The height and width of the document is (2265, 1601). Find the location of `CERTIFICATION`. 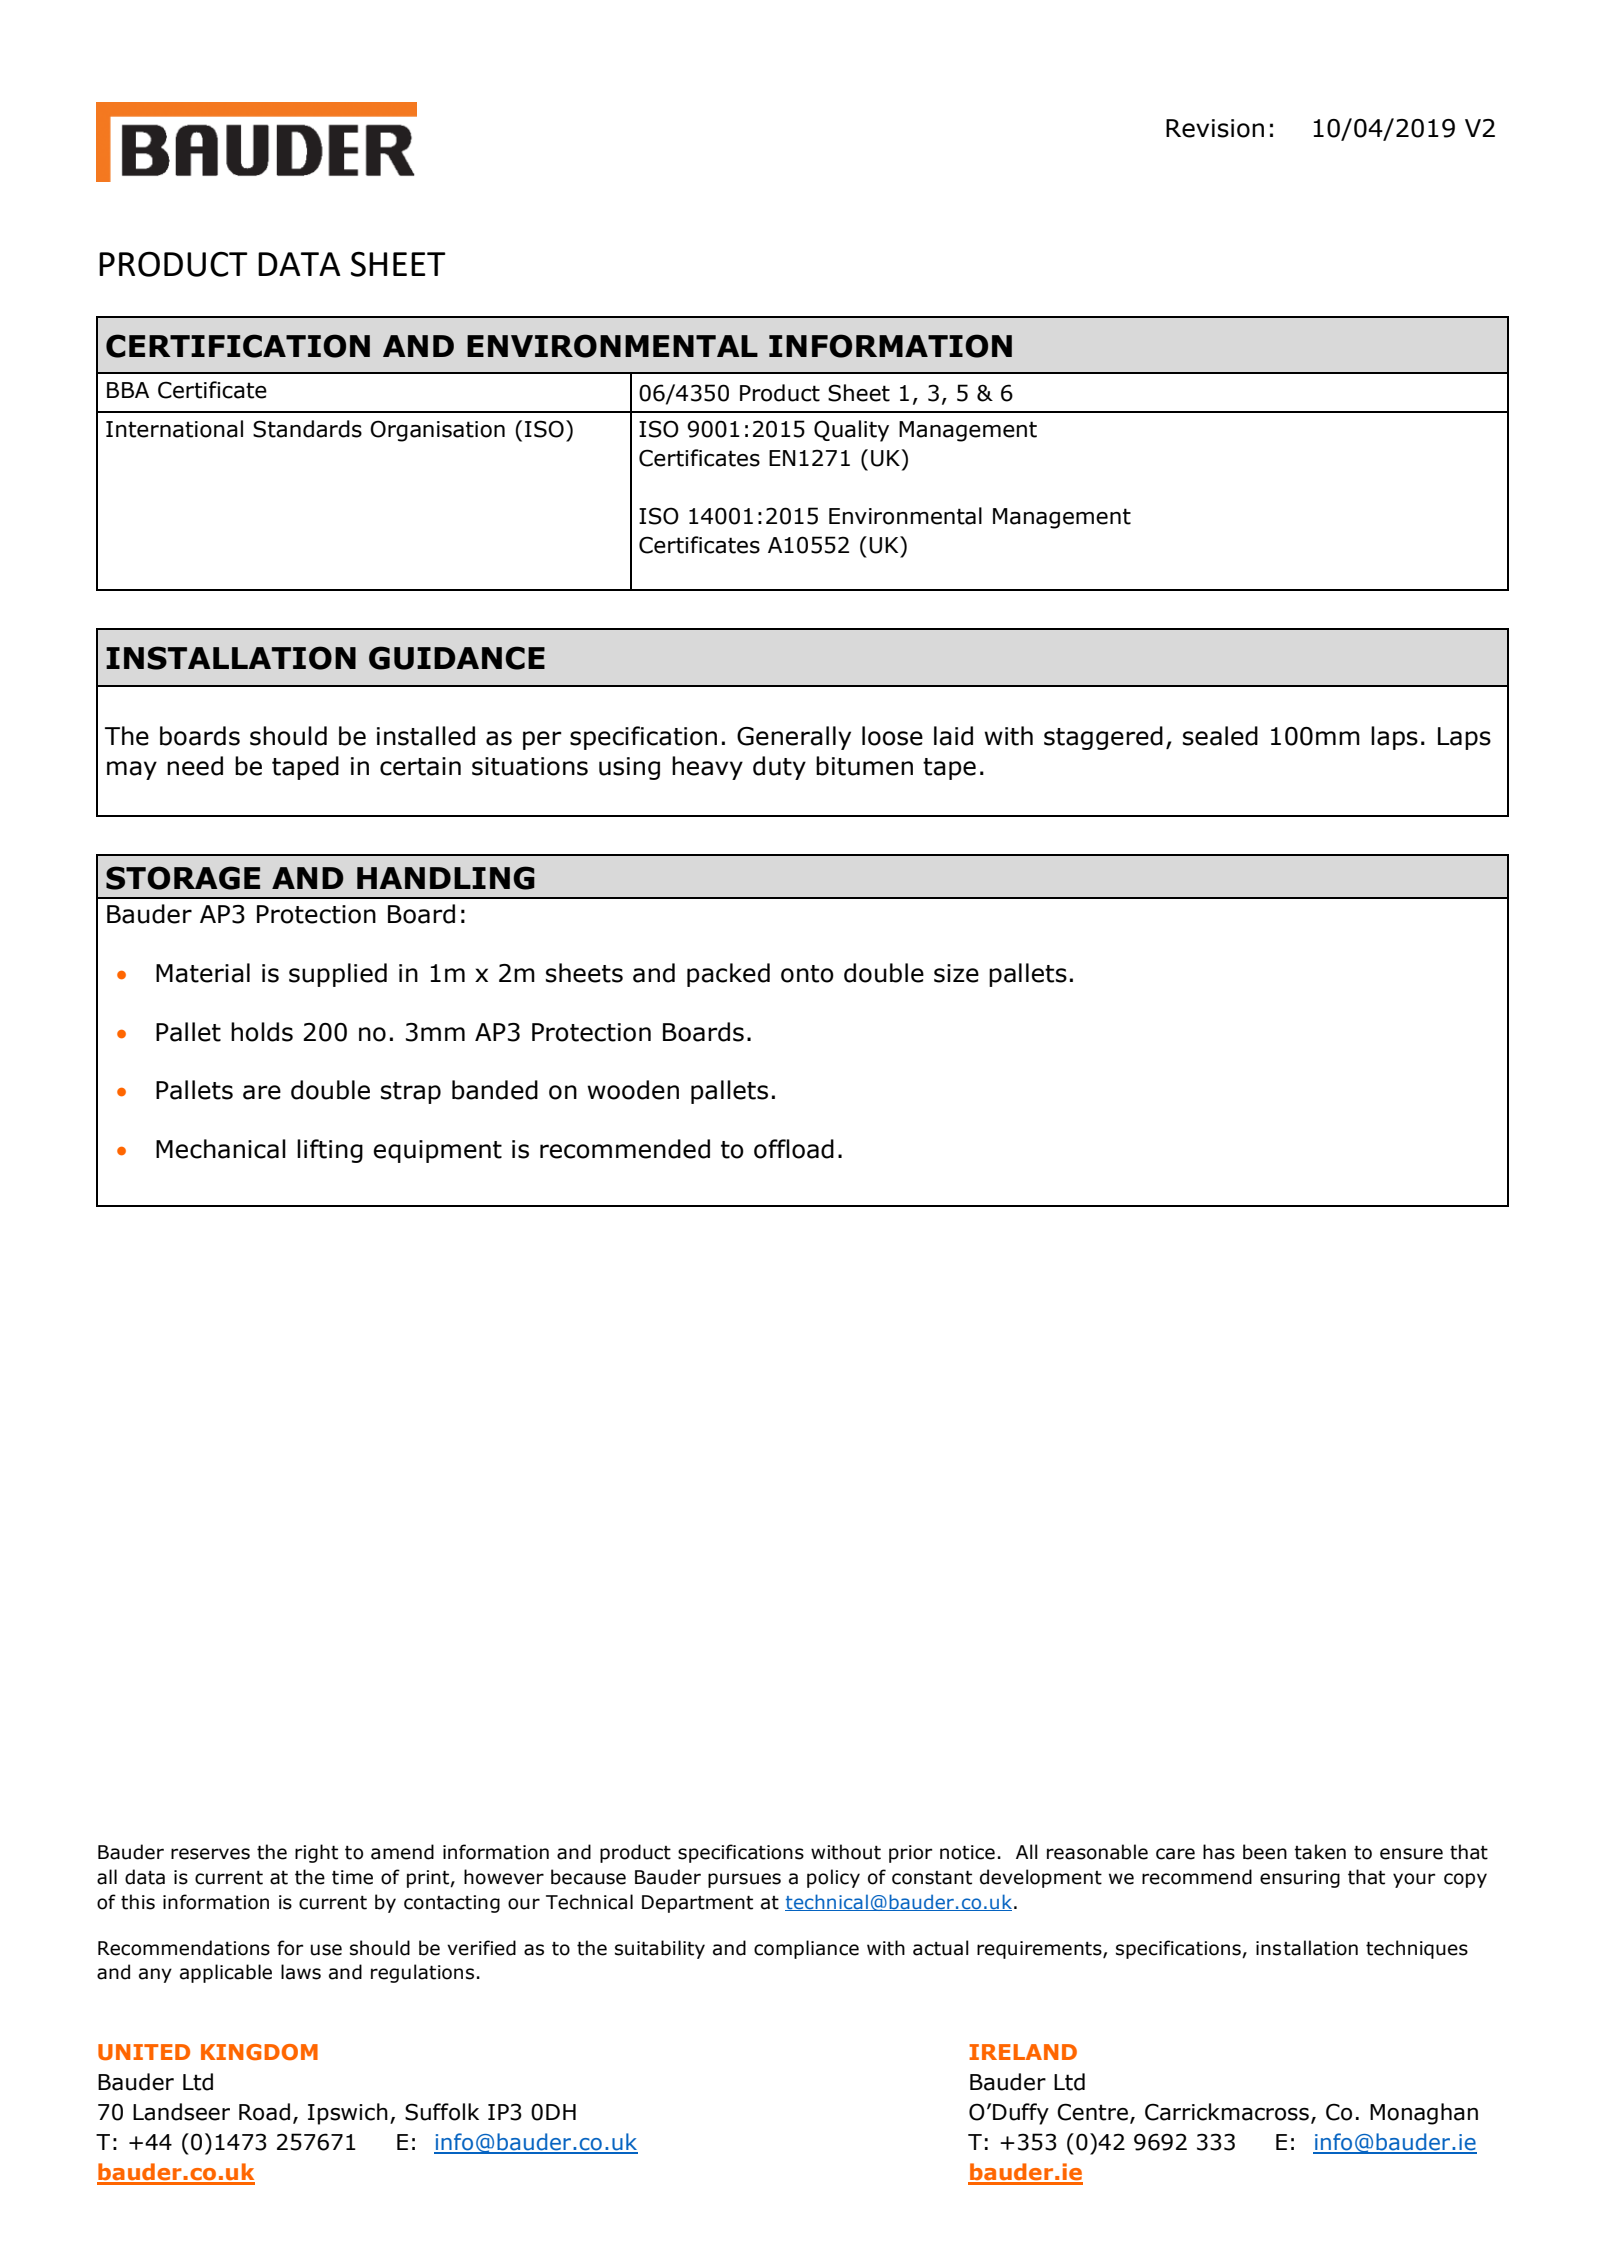

CERTIFICATION is located at coordinates (238, 346).
